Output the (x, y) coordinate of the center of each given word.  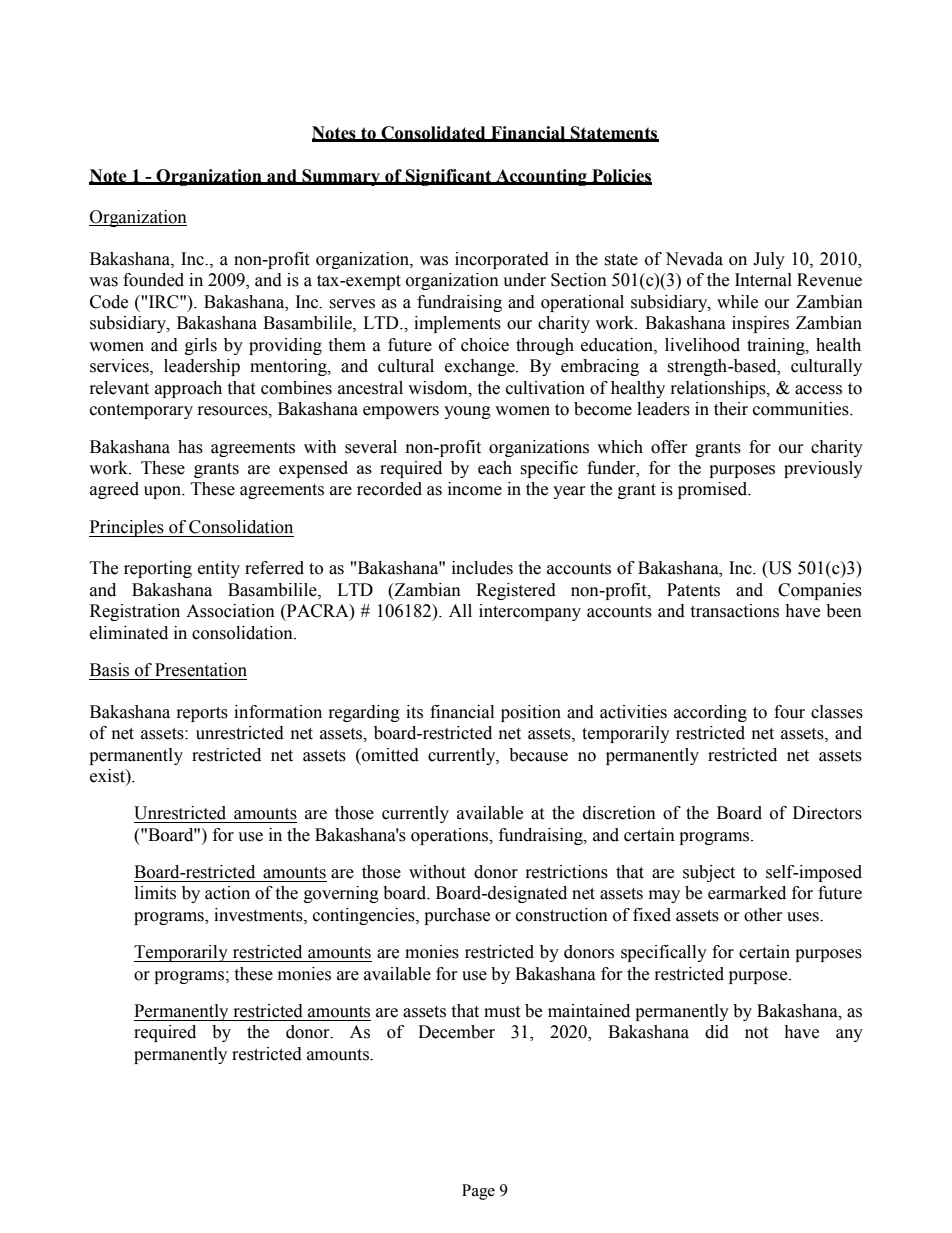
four (789, 712)
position (531, 713)
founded (153, 280)
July (769, 260)
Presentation (201, 670)
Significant (449, 177)
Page (478, 1192)
